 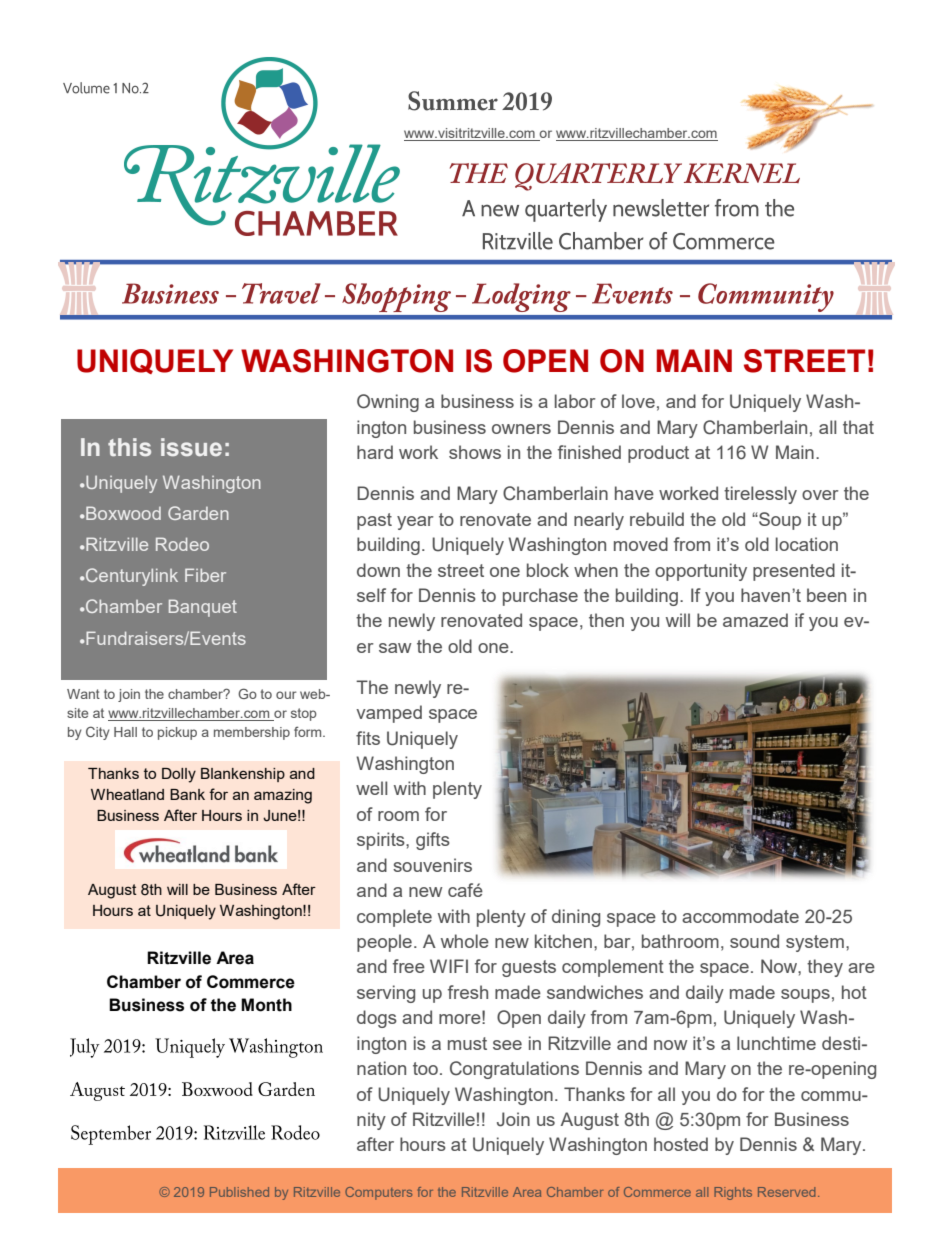 I want to click on that, so click(x=858, y=427).
